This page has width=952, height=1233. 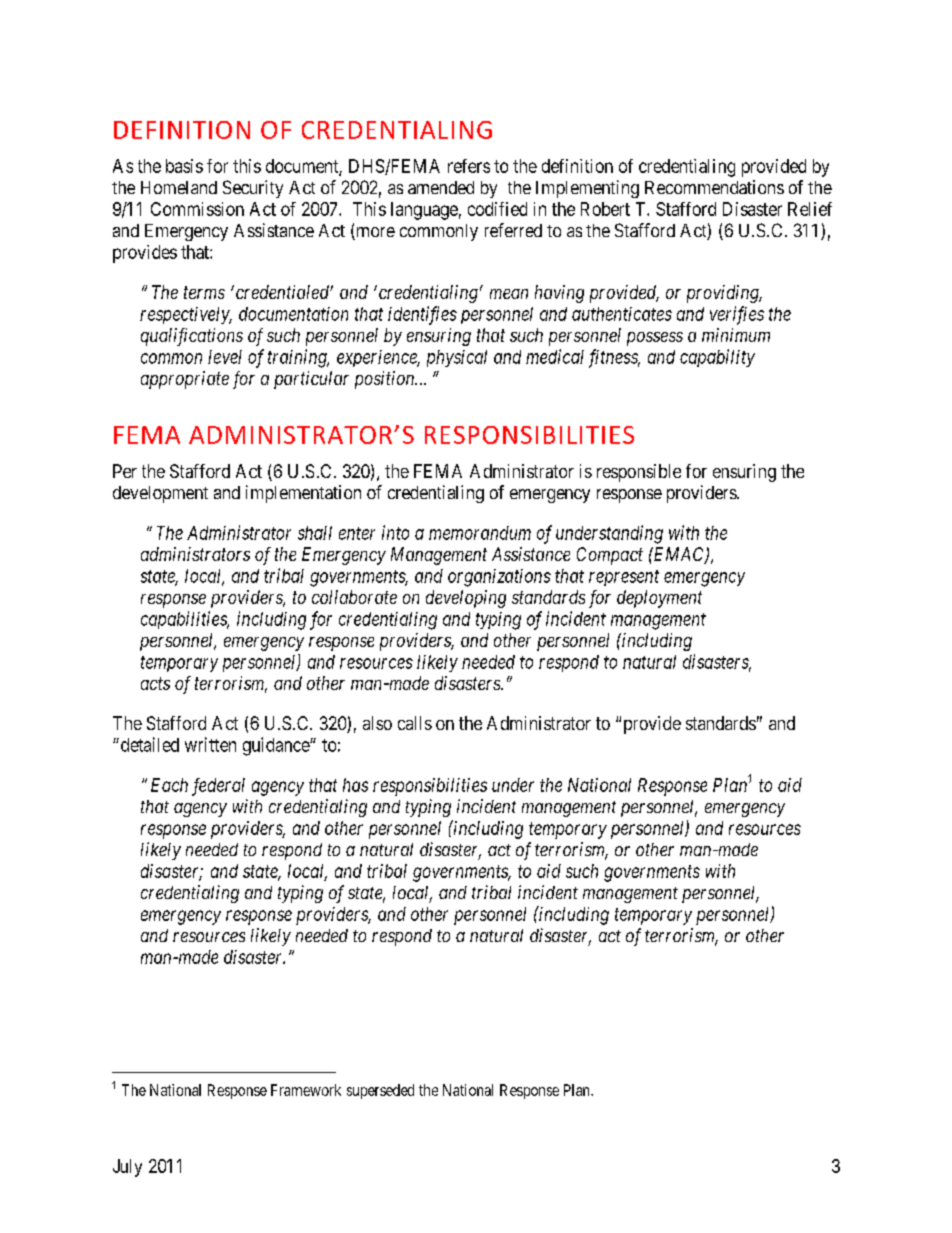 I want to click on amended, so click(x=441, y=187).
